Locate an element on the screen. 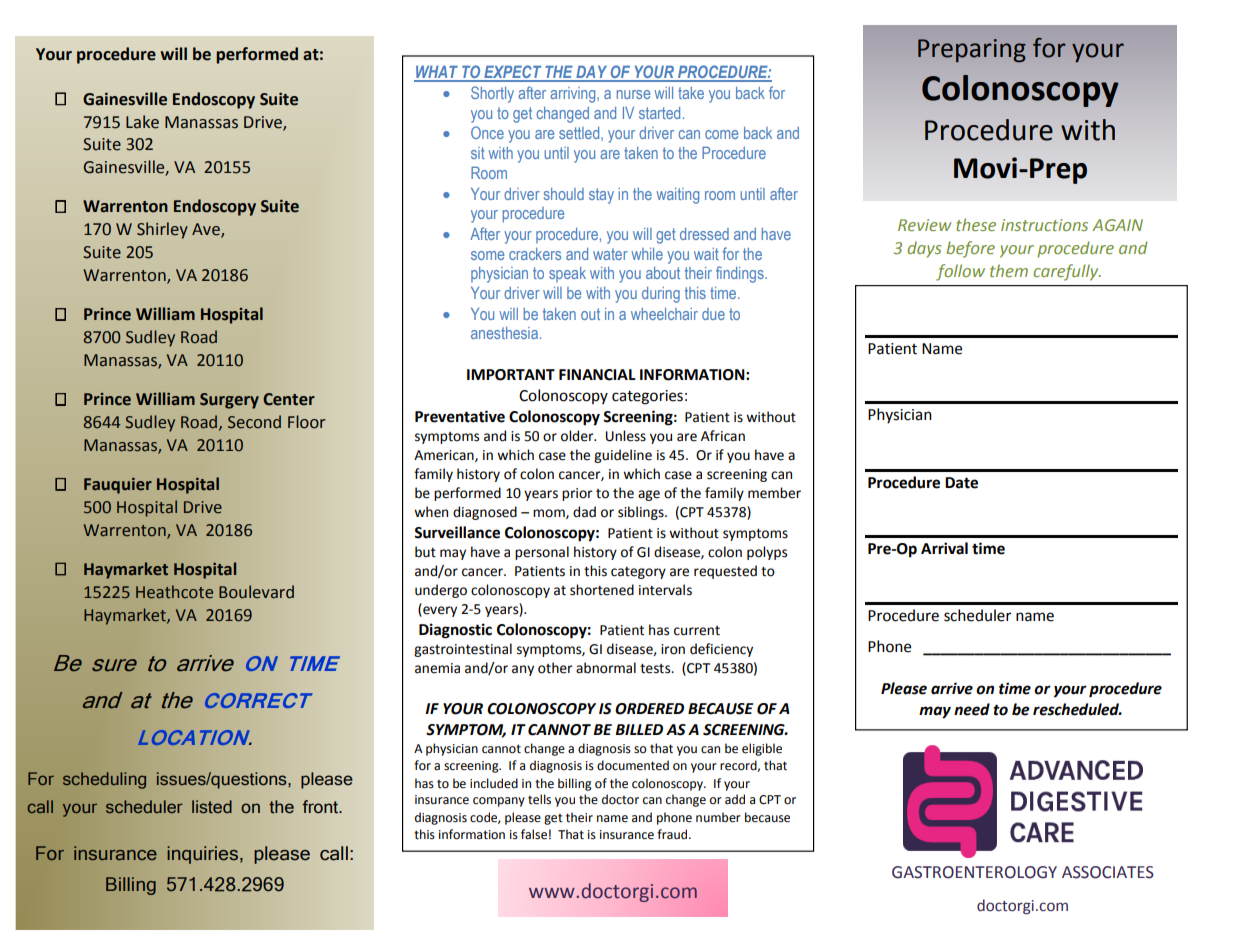 The height and width of the screenshot is (952, 1233). Arrival is located at coordinates (944, 548).
